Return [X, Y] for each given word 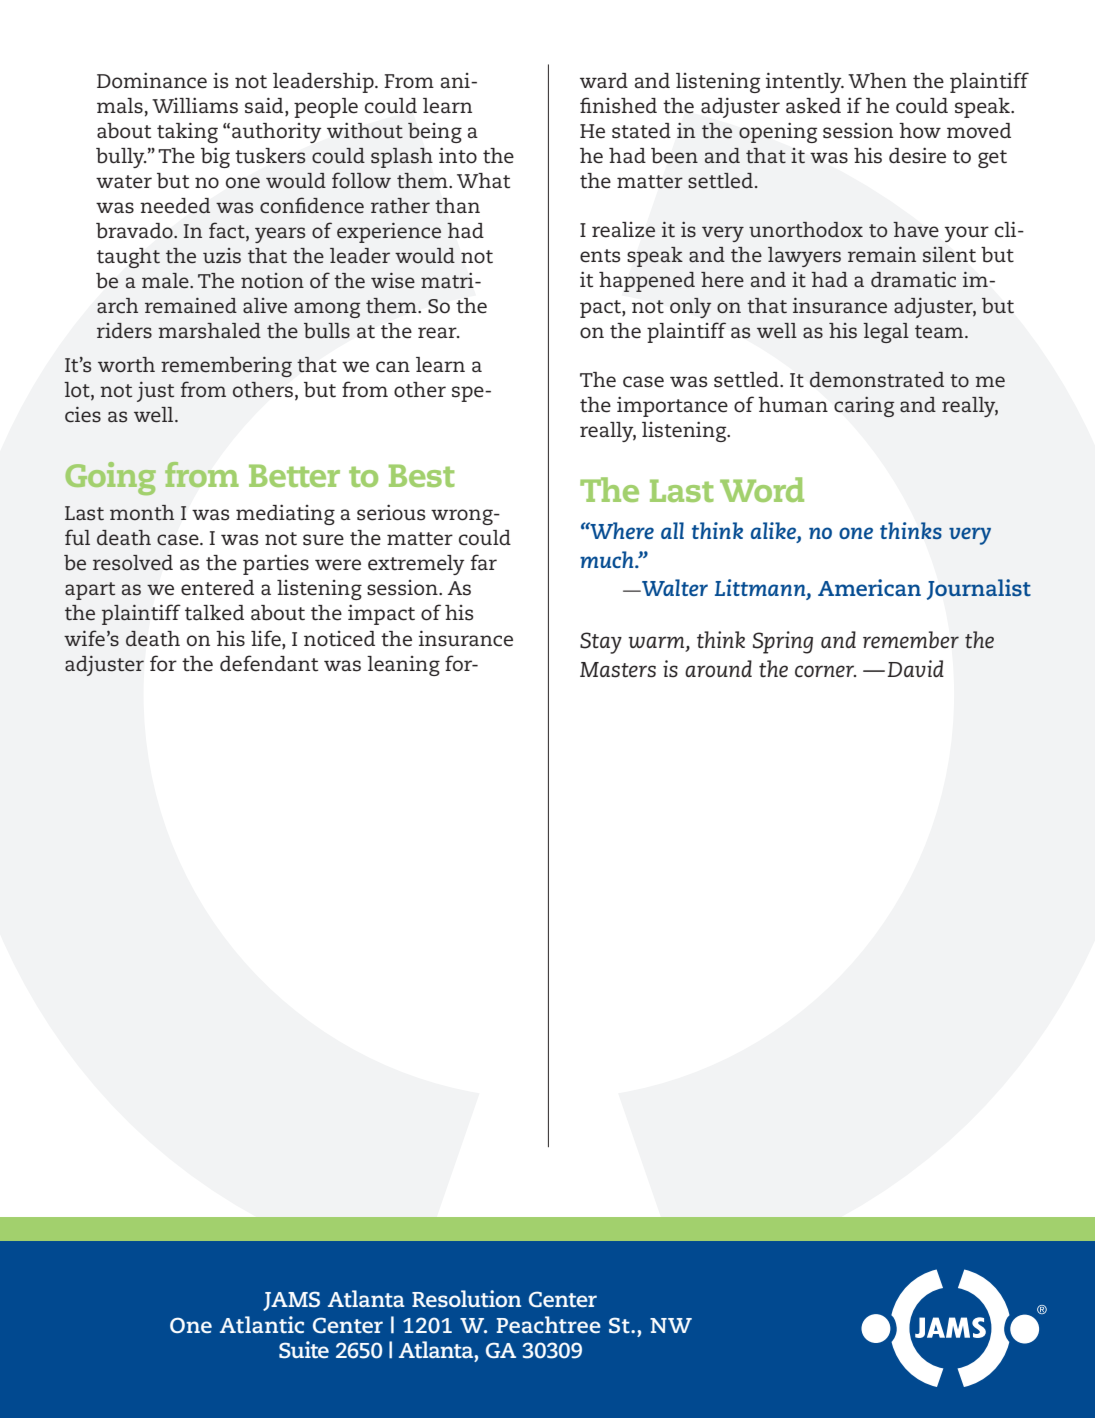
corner [825, 671]
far [484, 562]
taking [187, 132]
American [869, 587]
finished [618, 105]
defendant [269, 663]
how [920, 131]
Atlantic [262, 1324]
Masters [618, 670]
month [142, 512]
